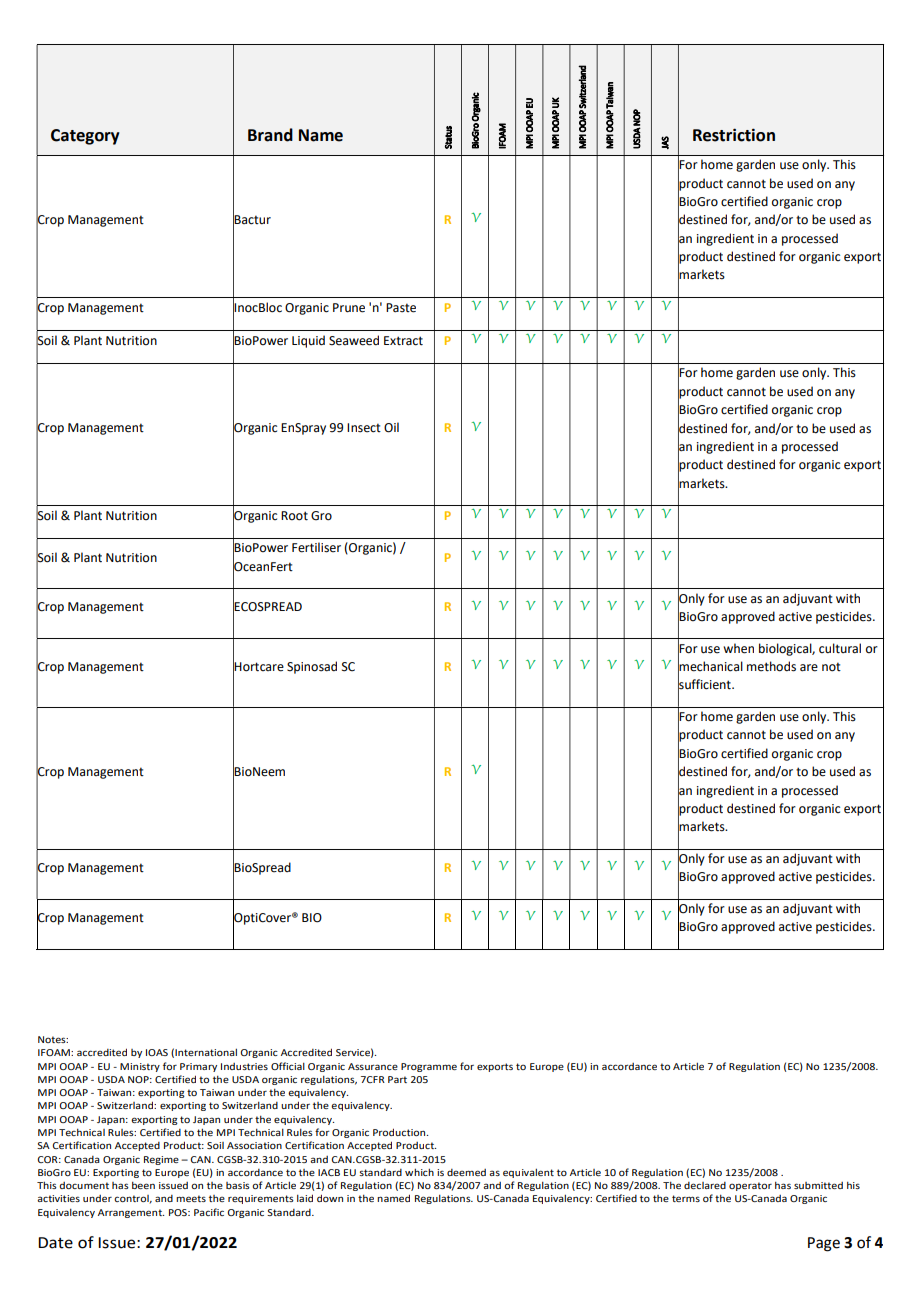 The height and width of the document is (1308, 924). I want to click on Fertiliser, so click(316, 547).
